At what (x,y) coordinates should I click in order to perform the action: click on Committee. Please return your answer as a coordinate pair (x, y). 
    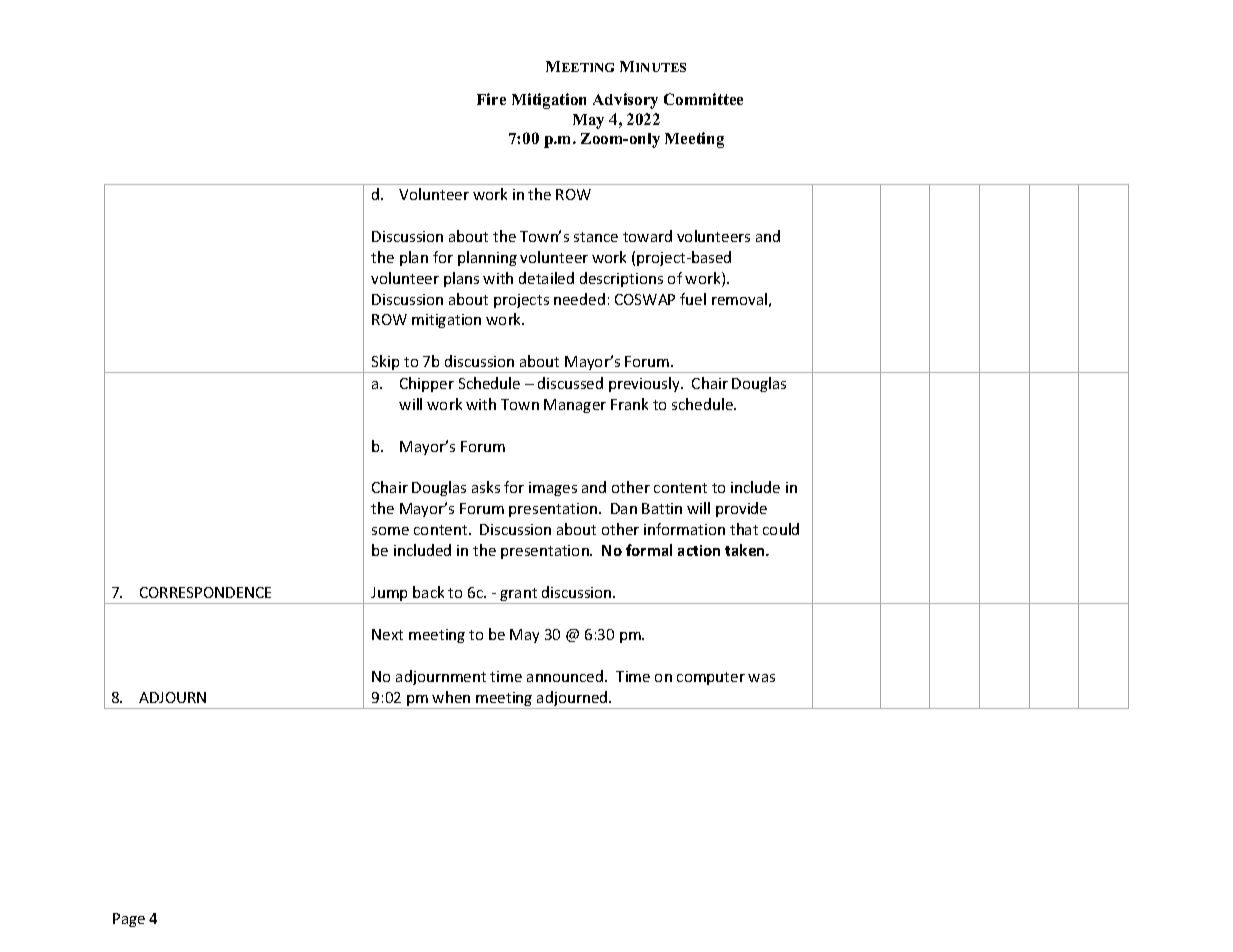
    Looking at the image, I should click on (703, 99).
